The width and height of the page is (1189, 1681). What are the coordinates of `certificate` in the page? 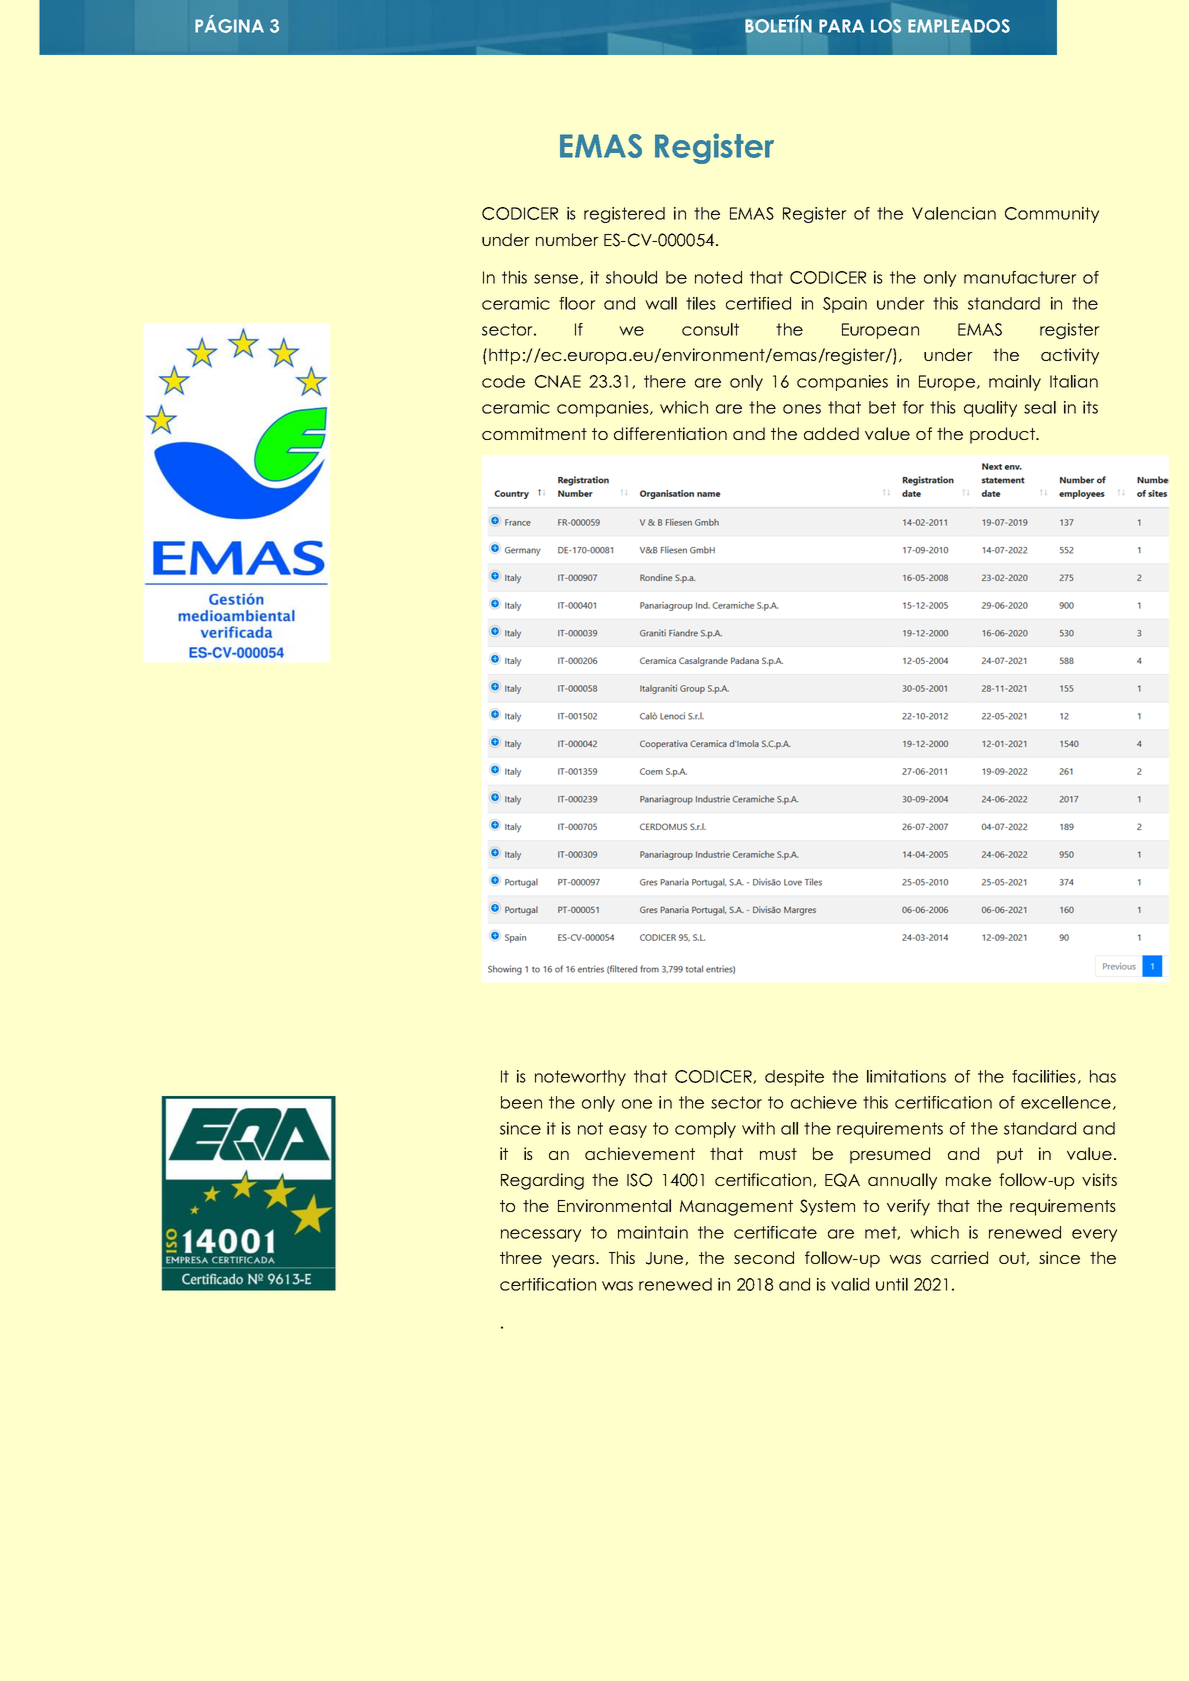 It's located at (775, 1232).
